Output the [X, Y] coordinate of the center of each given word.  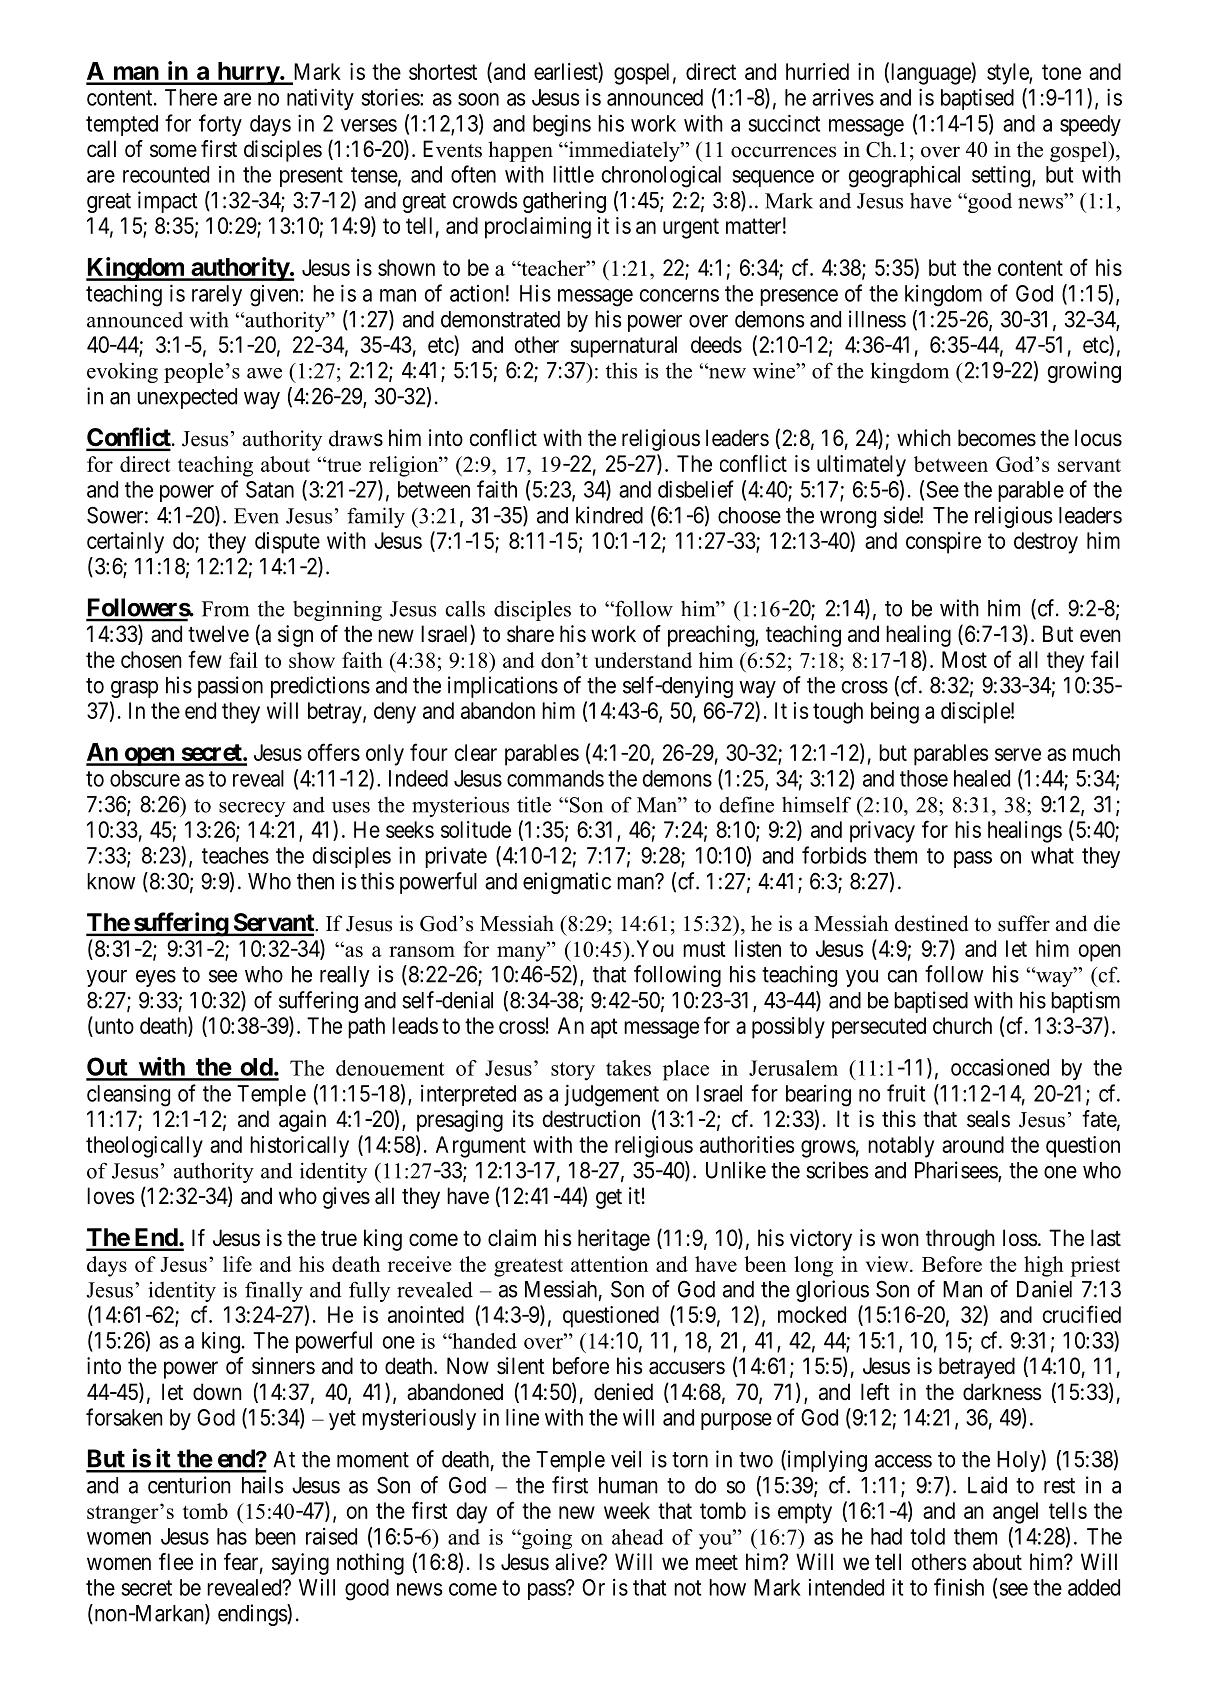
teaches [235, 855]
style [1008, 74]
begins [562, 125]
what [1052, 855]
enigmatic [567, 883]
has [232, 1536]
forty [220, 125]
